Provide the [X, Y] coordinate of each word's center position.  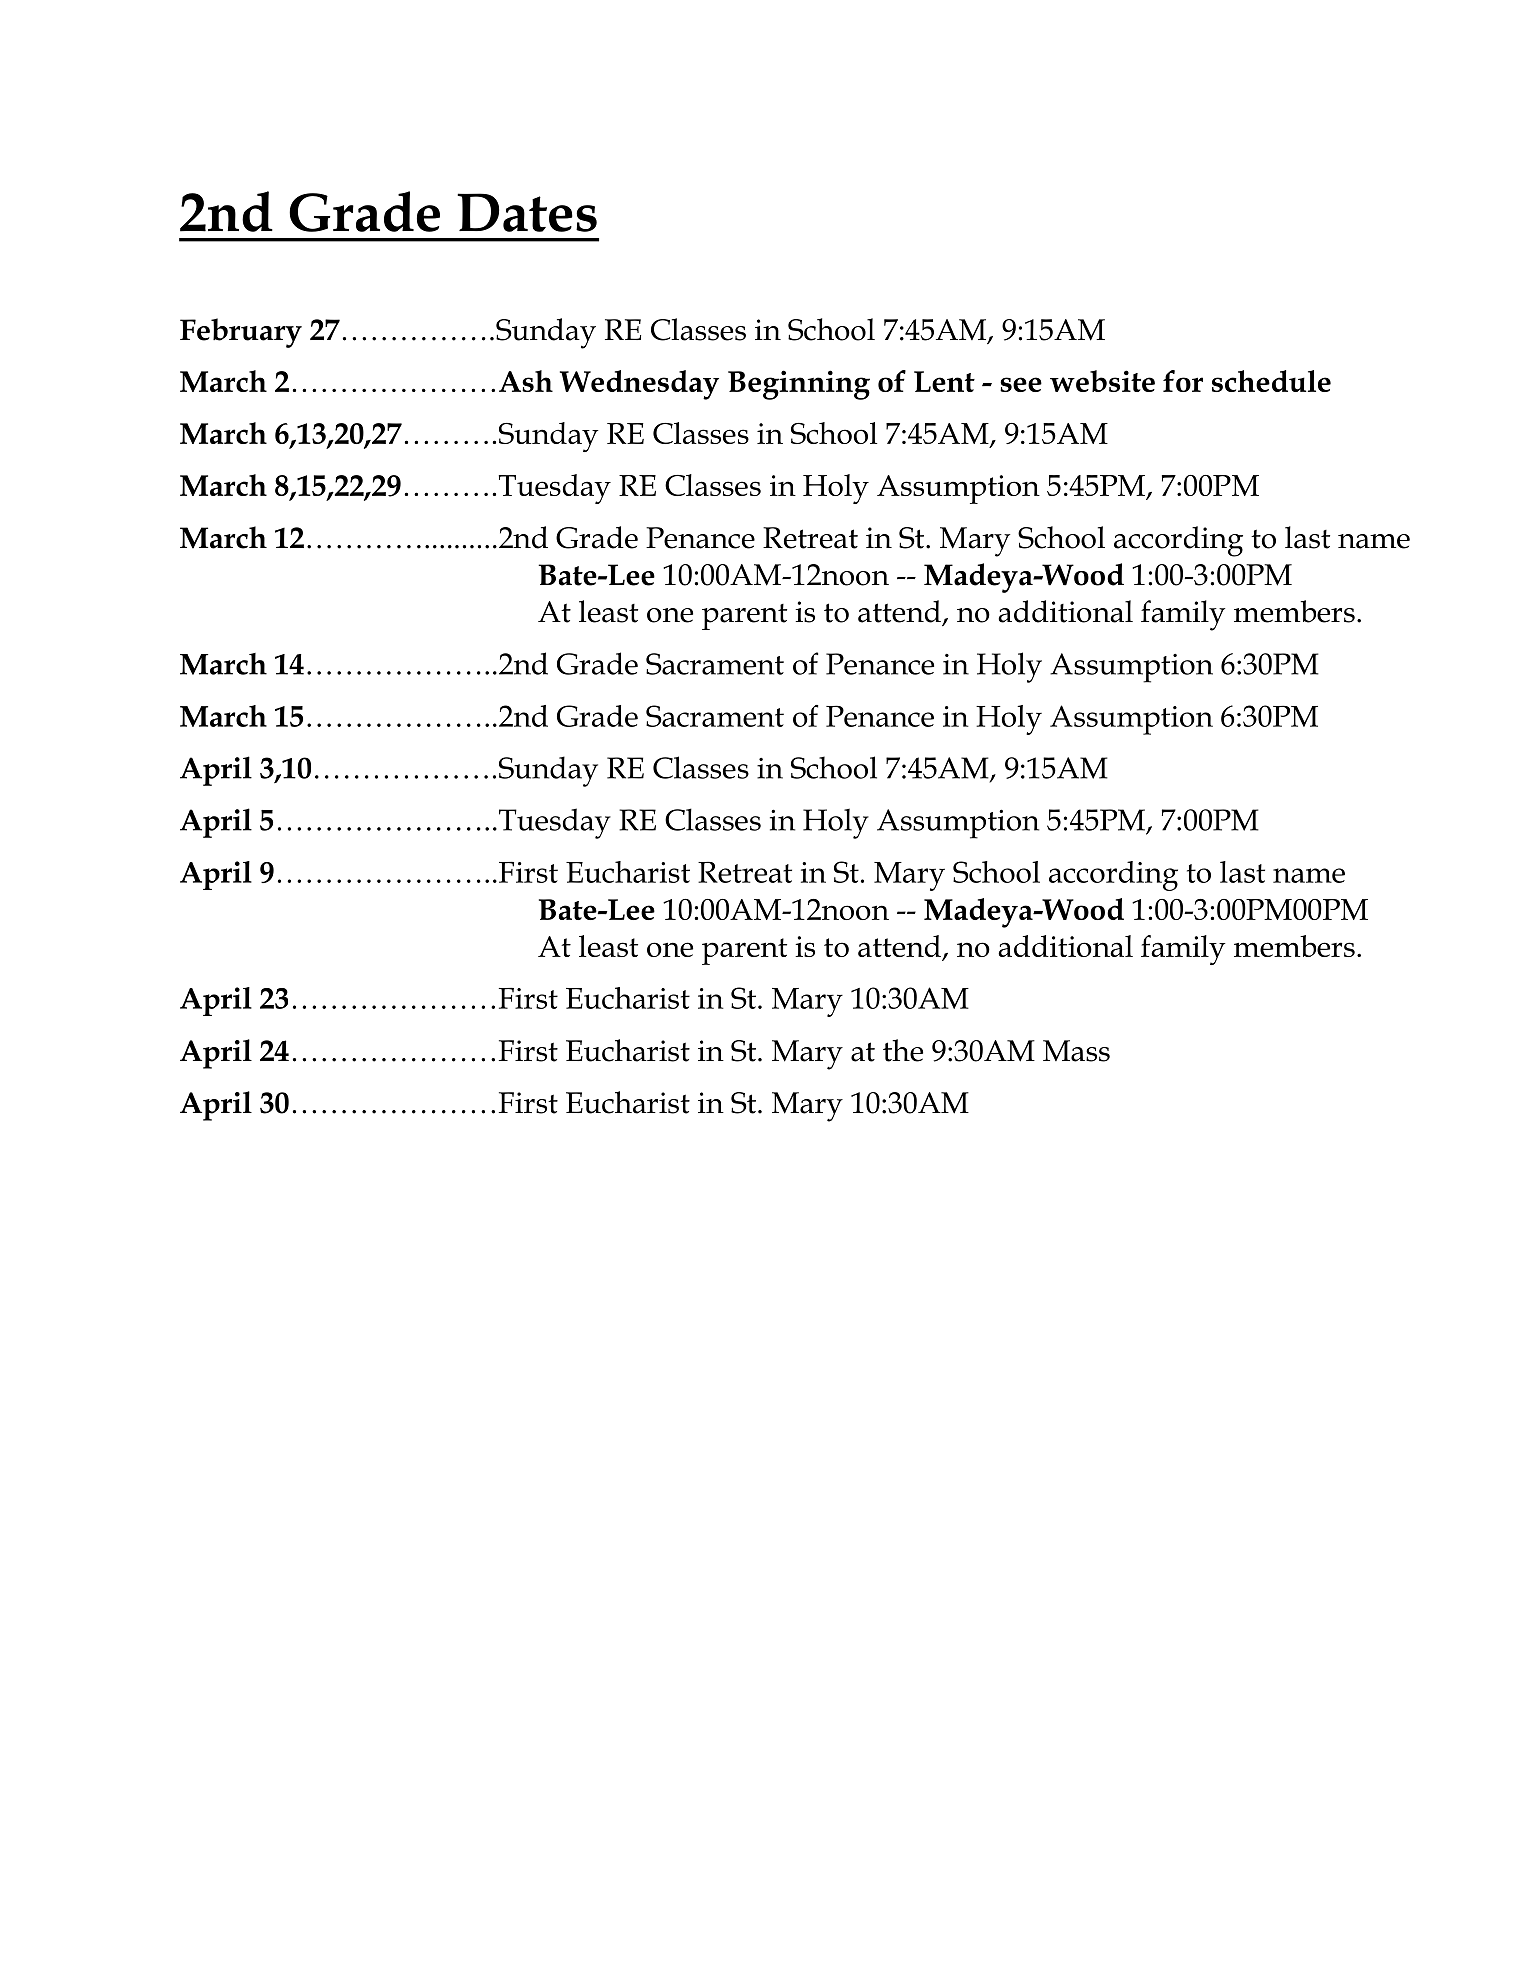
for [1183, 381]
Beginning [799, 385]
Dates [527, 212]
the [903, 1050]
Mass [1076, 1051]
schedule [1271, 381]
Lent [944, 381]
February [241, 333]
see [1021, 384]
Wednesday [639, 385]
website [1102, 381]
